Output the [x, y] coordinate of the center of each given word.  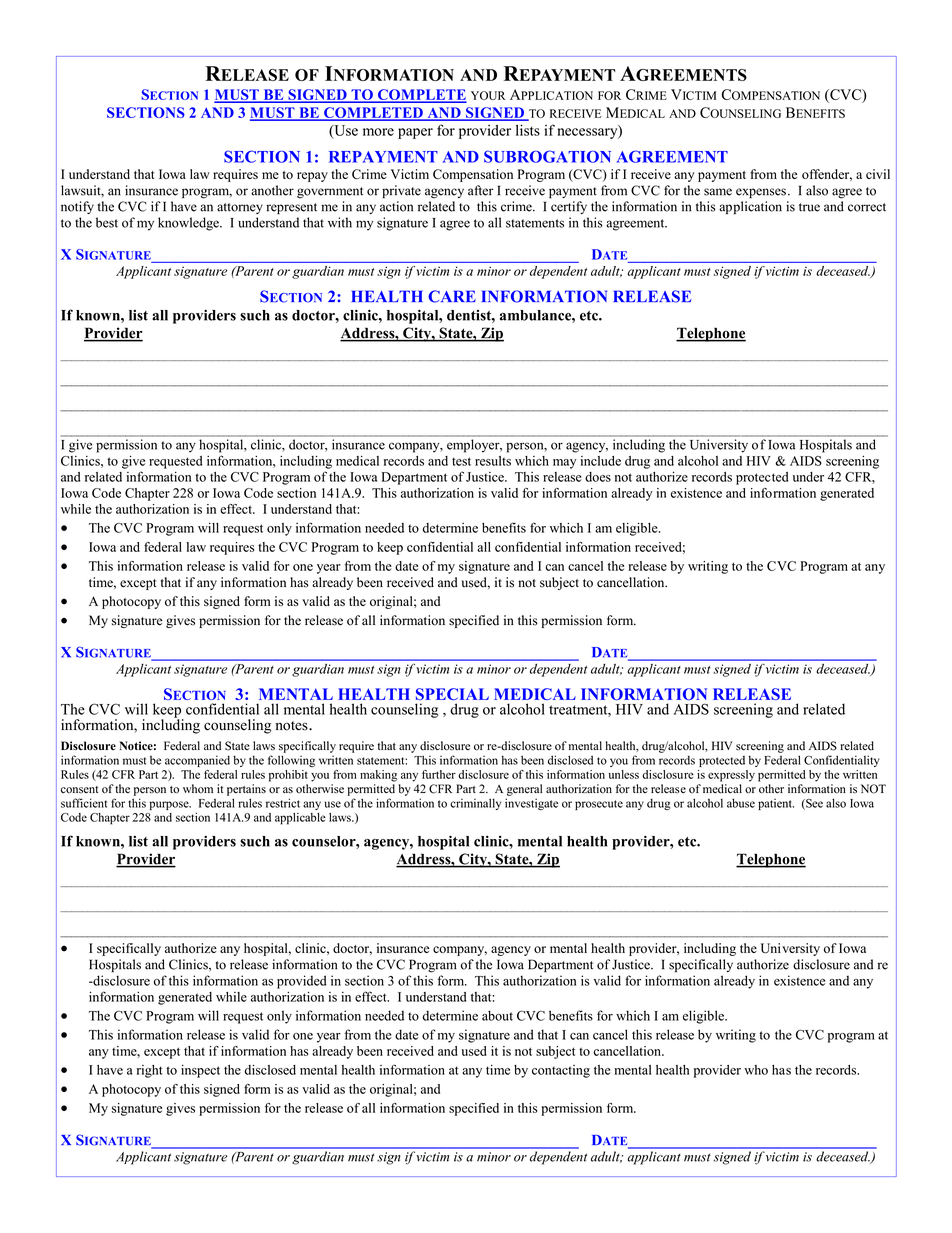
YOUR [488, 95]
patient [776, 804]
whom [198, 789]
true [809, 207]
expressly [731, 776]
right [150, 1071]
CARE [452, 296]
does [598, 477]
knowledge [189, 224]
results [493, 461]
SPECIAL [452, 694]
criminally [475, 804]
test [461, 461]
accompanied [197, 761]
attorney [240, 208]
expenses [761, 193]
